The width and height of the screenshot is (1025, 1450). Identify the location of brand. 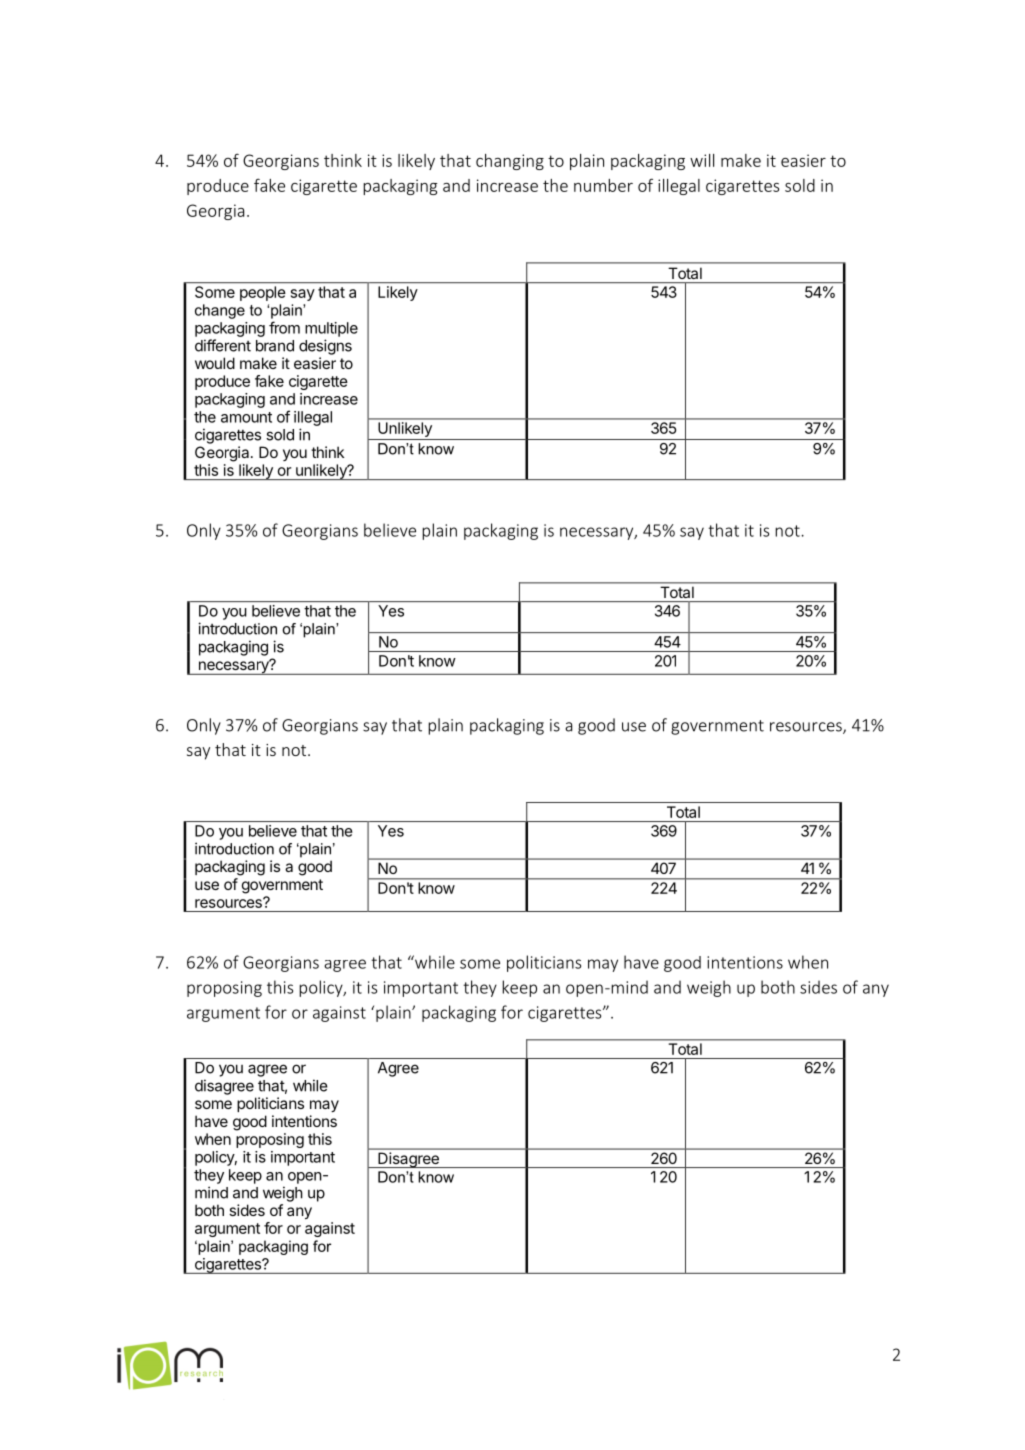
(275, 346).
